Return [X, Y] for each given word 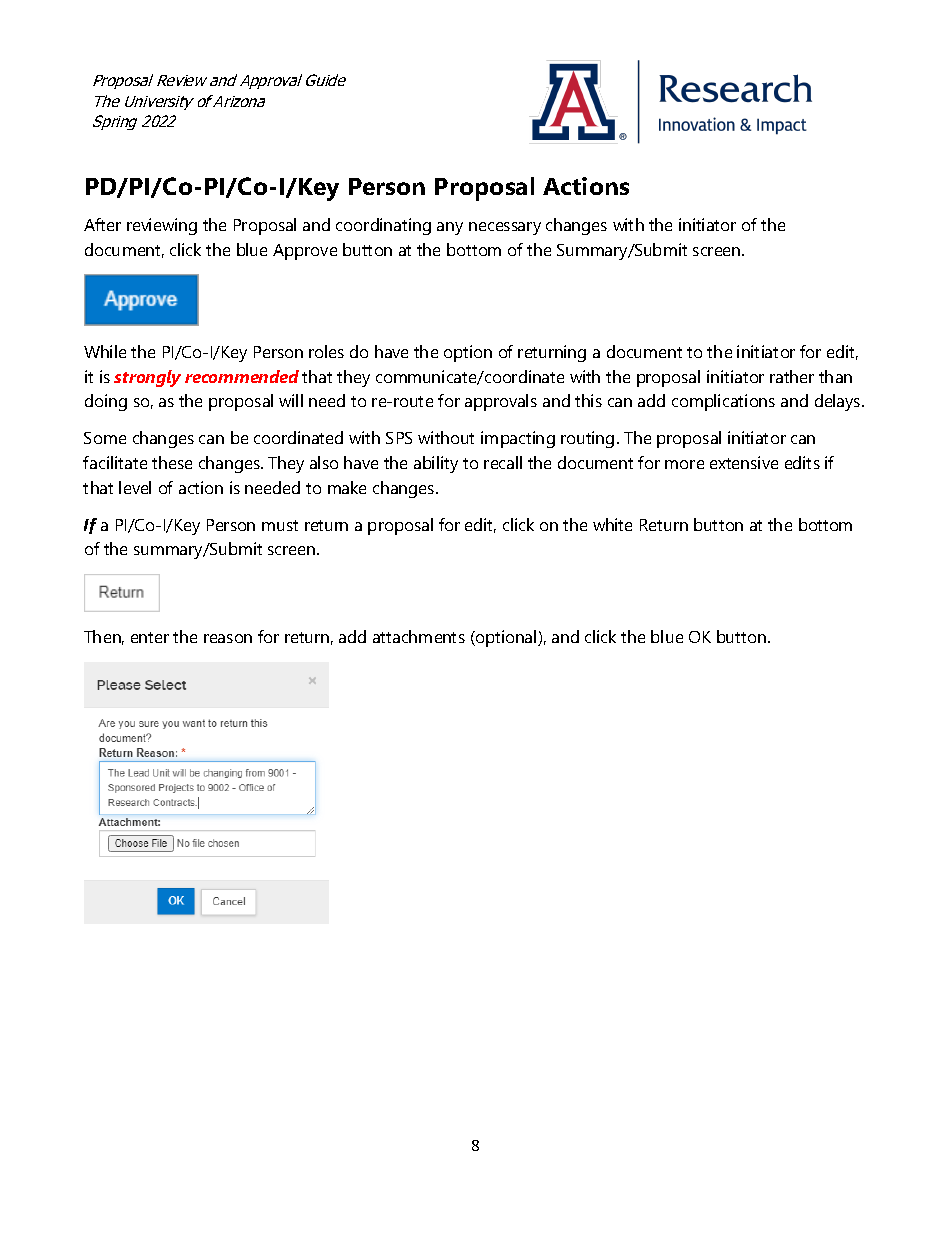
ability [436, 464]
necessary [505, 228]
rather [792, 376]
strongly [147, 378]
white [612, 524]
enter [150, 637]
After [102, 224]
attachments [419, 636]
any [450, 228]
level [135, 487]
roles [326, 351]
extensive [744, 462]
